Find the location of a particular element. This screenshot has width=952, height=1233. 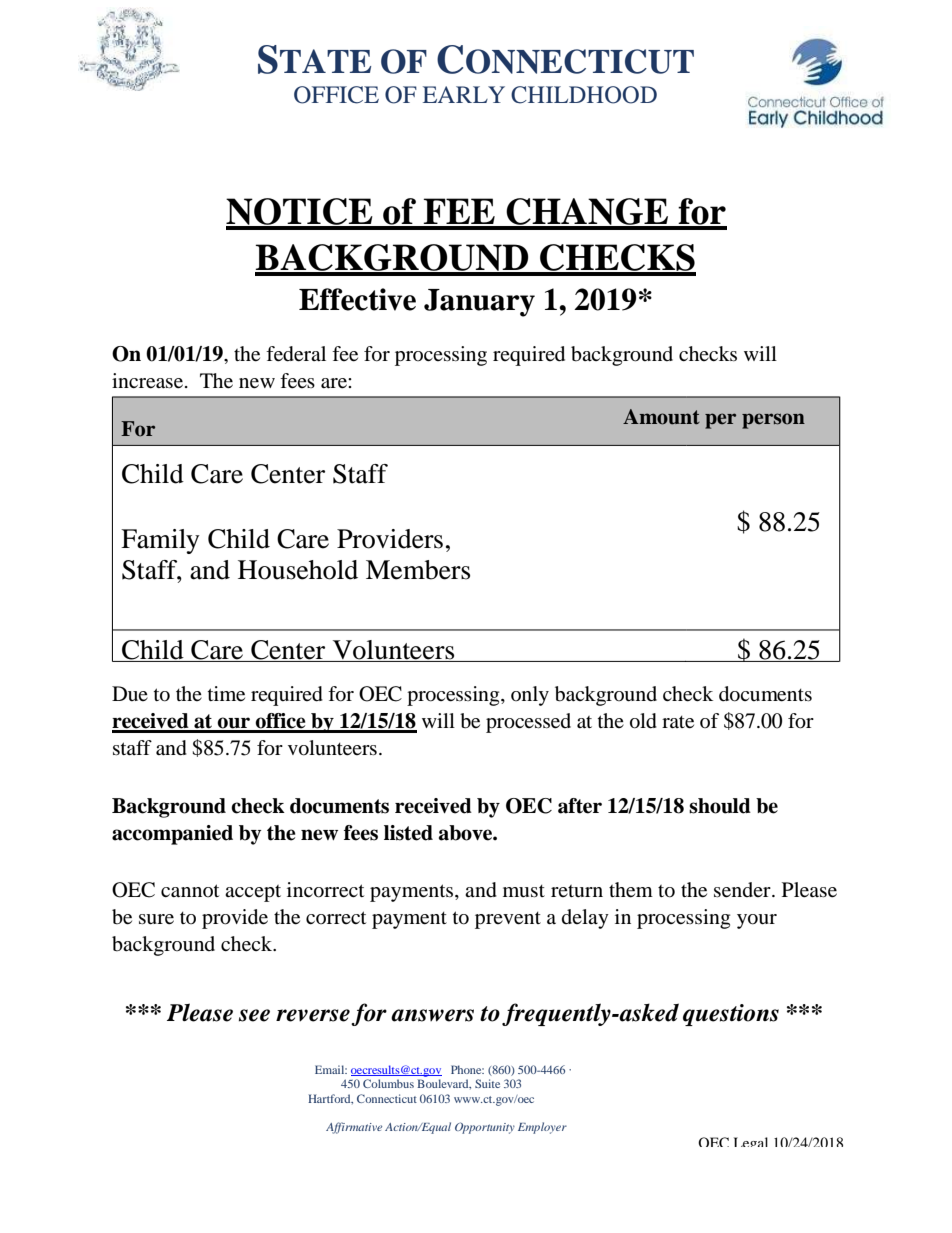

Amount is located at coordinates (661, 417).
